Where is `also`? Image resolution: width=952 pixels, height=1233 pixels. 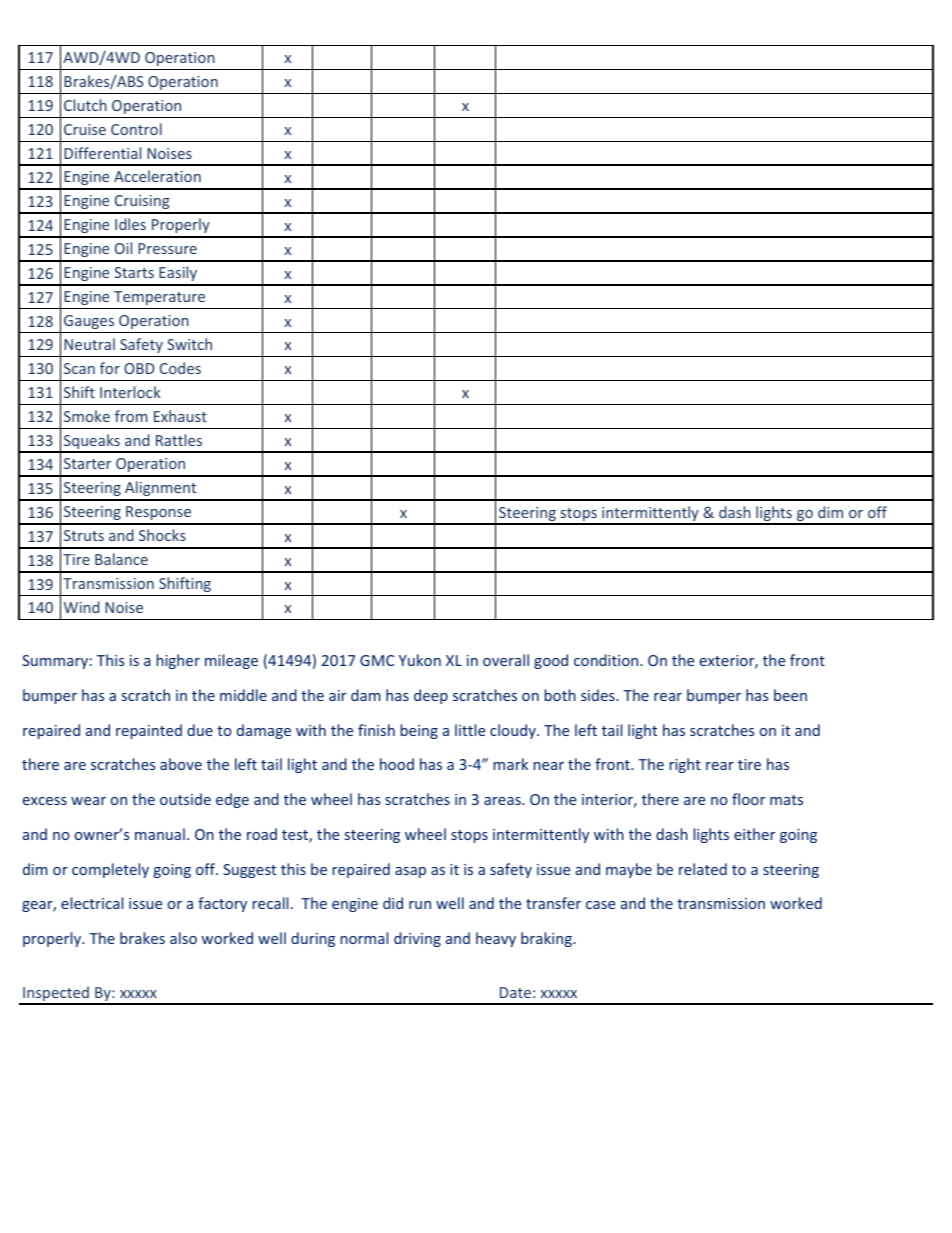
also is located at coordinates (183, 938).
